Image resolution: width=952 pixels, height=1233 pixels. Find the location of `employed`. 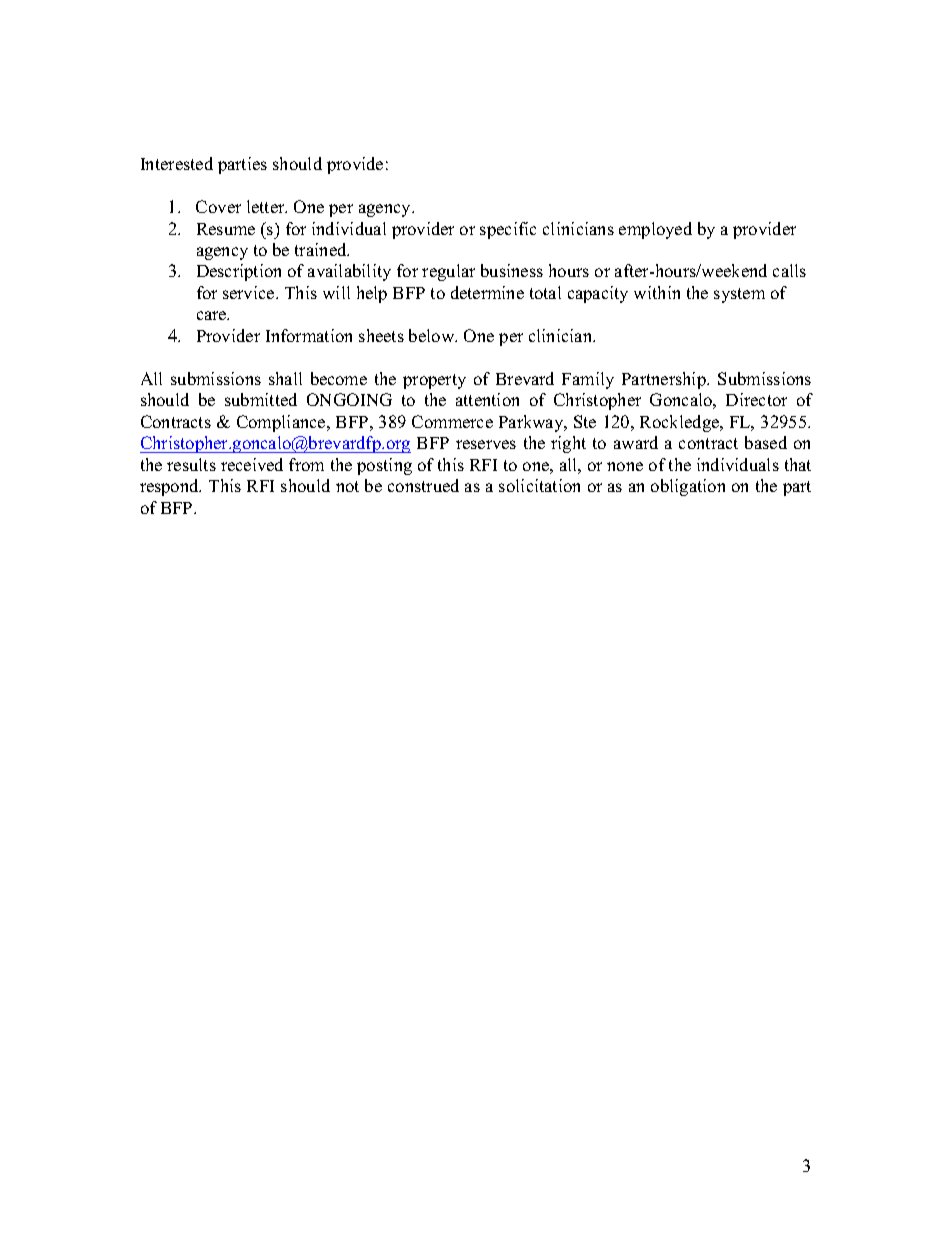

employed is located at coordinates (655, 230).
